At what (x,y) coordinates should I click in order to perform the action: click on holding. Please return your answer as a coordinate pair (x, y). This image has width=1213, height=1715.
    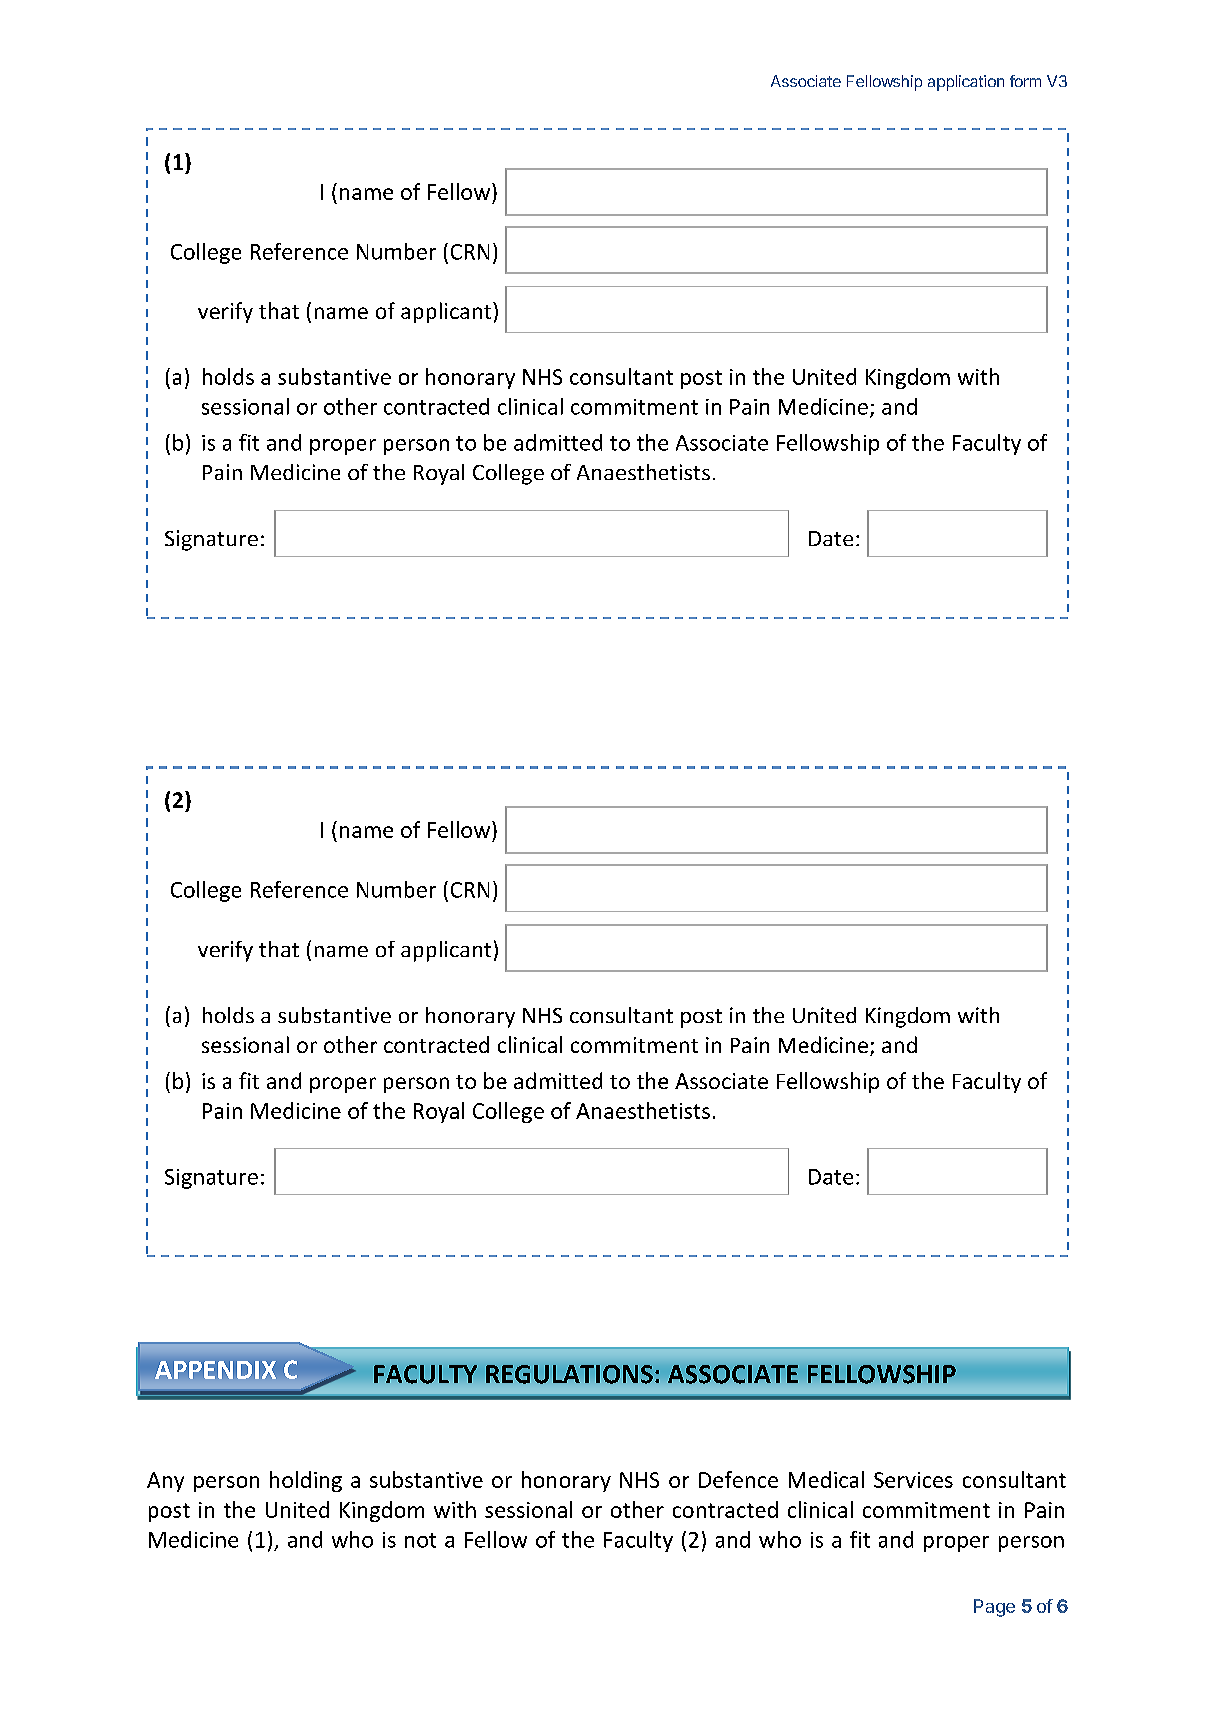
    Looking at the image, I should click on (306, 1481).
